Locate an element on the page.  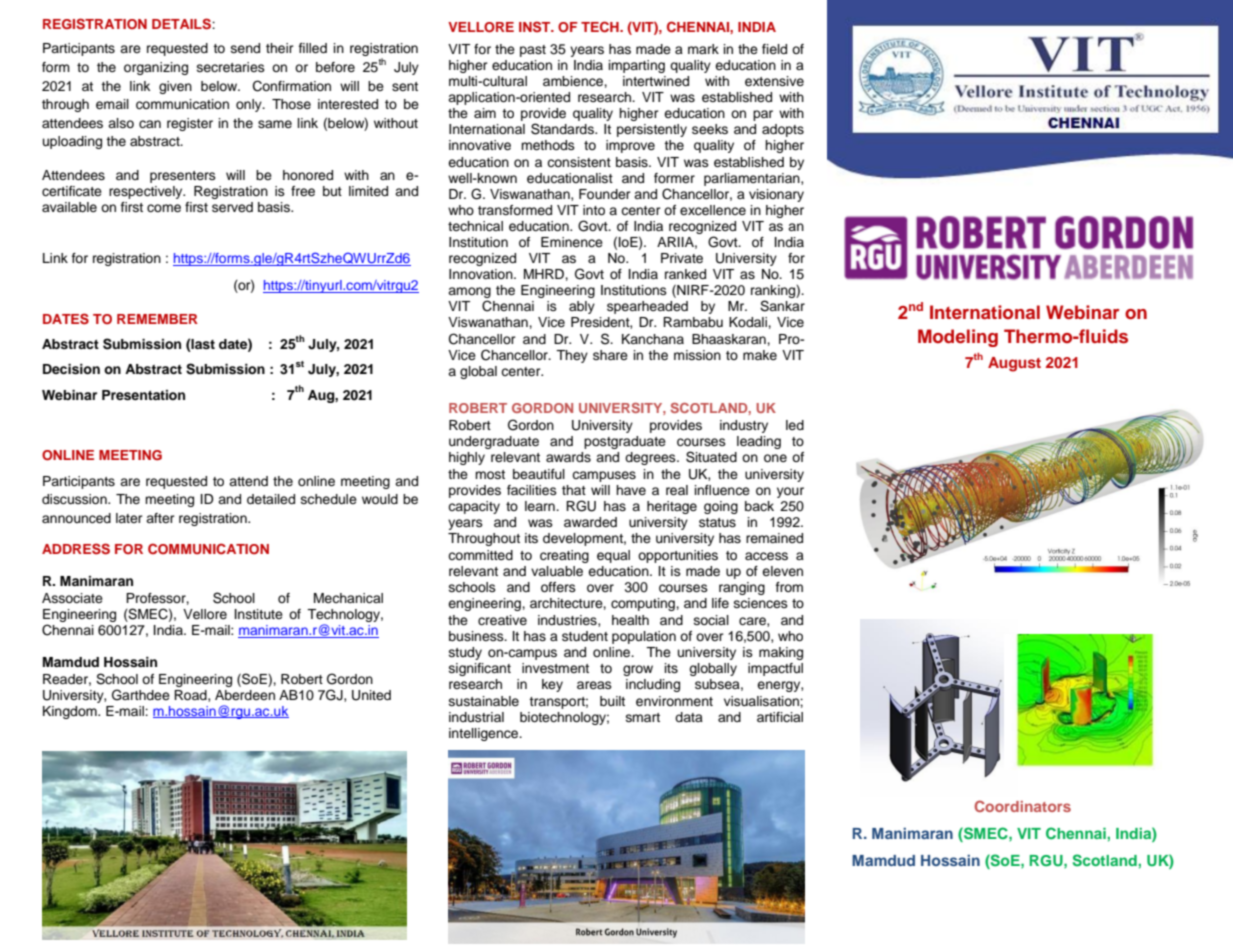
extensive is located at coordinates (774, 81).
